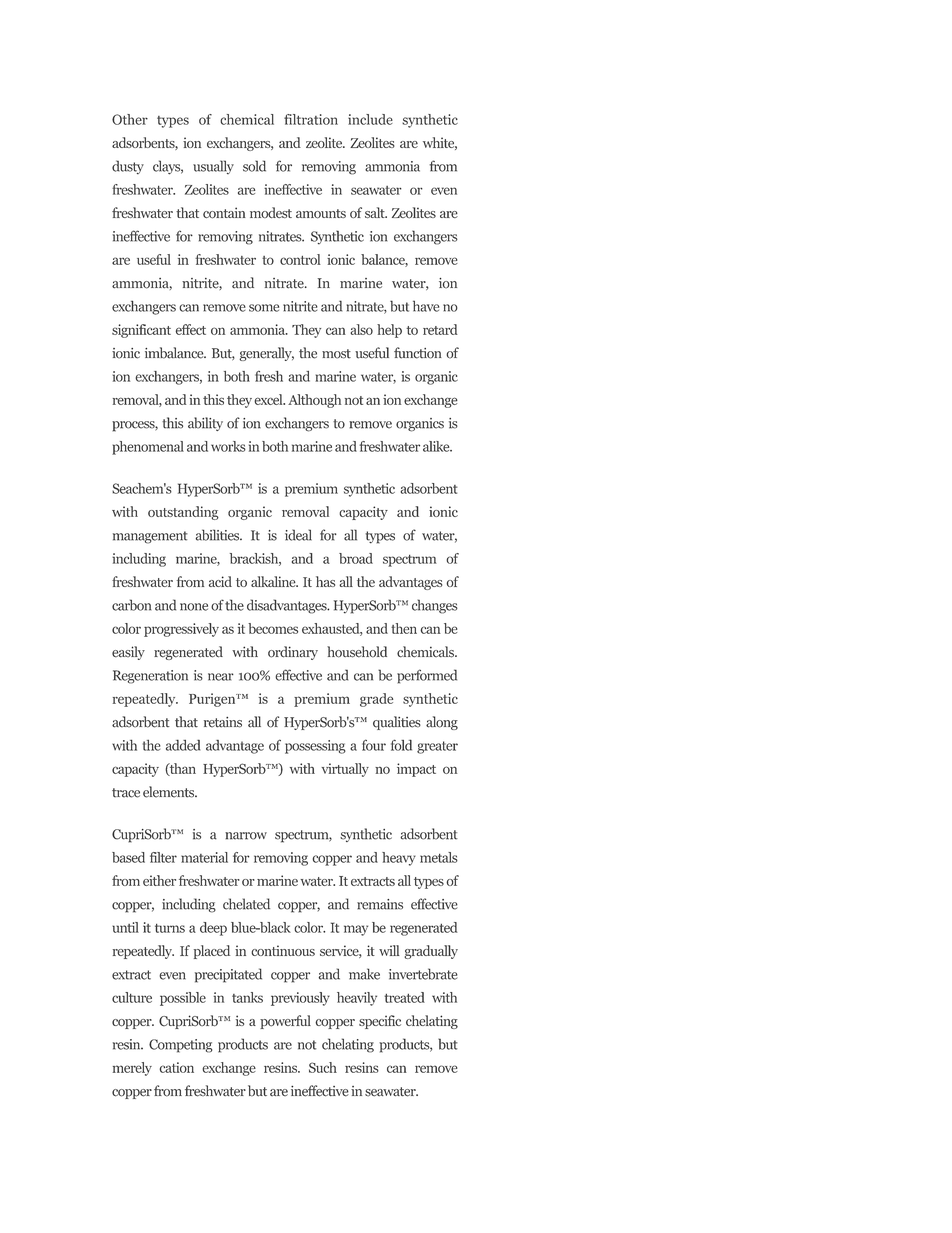  I want to click on Competing, so click(180, 1046).
